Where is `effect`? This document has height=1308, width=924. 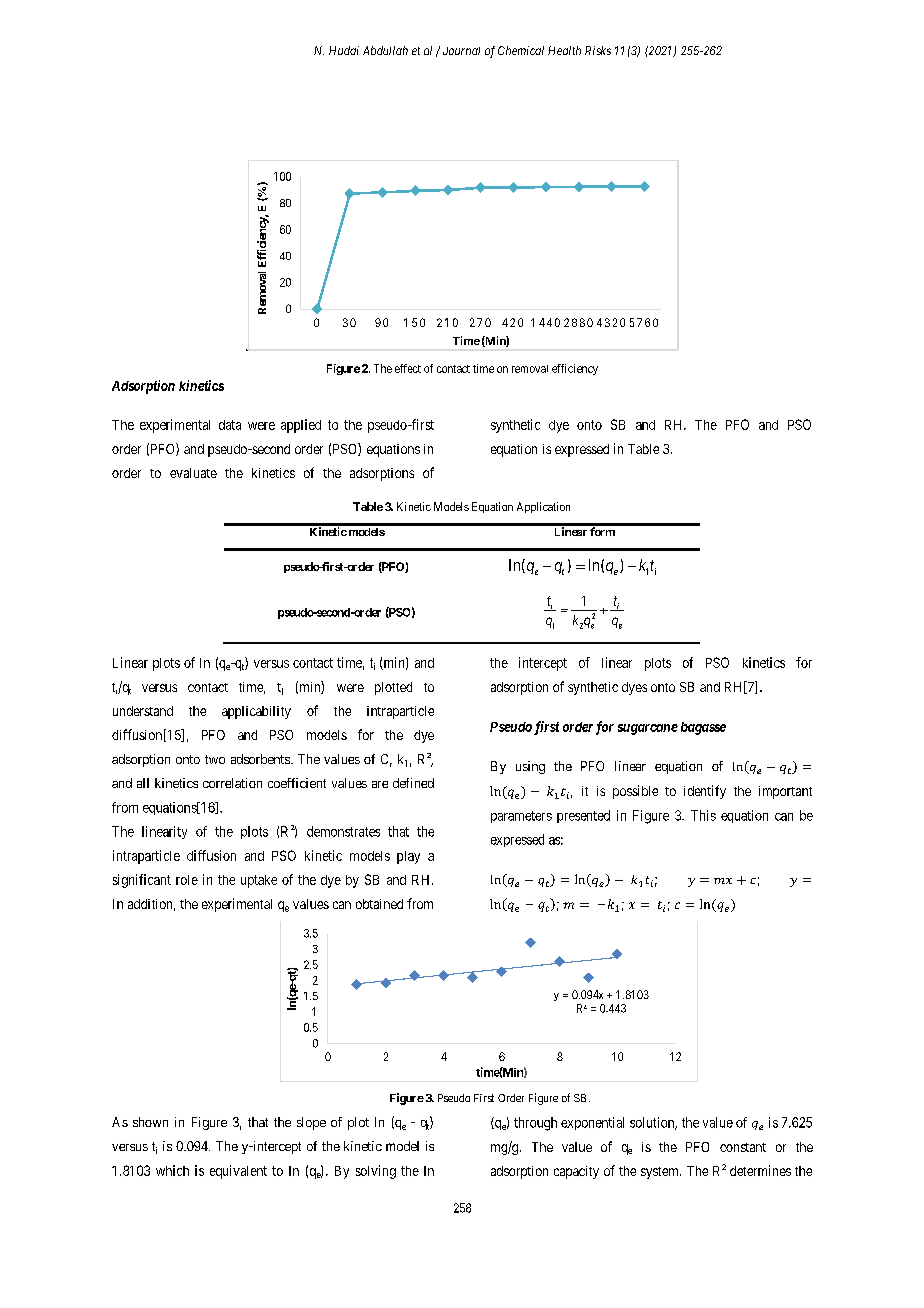
effect is located at coordinates (408, 368).
